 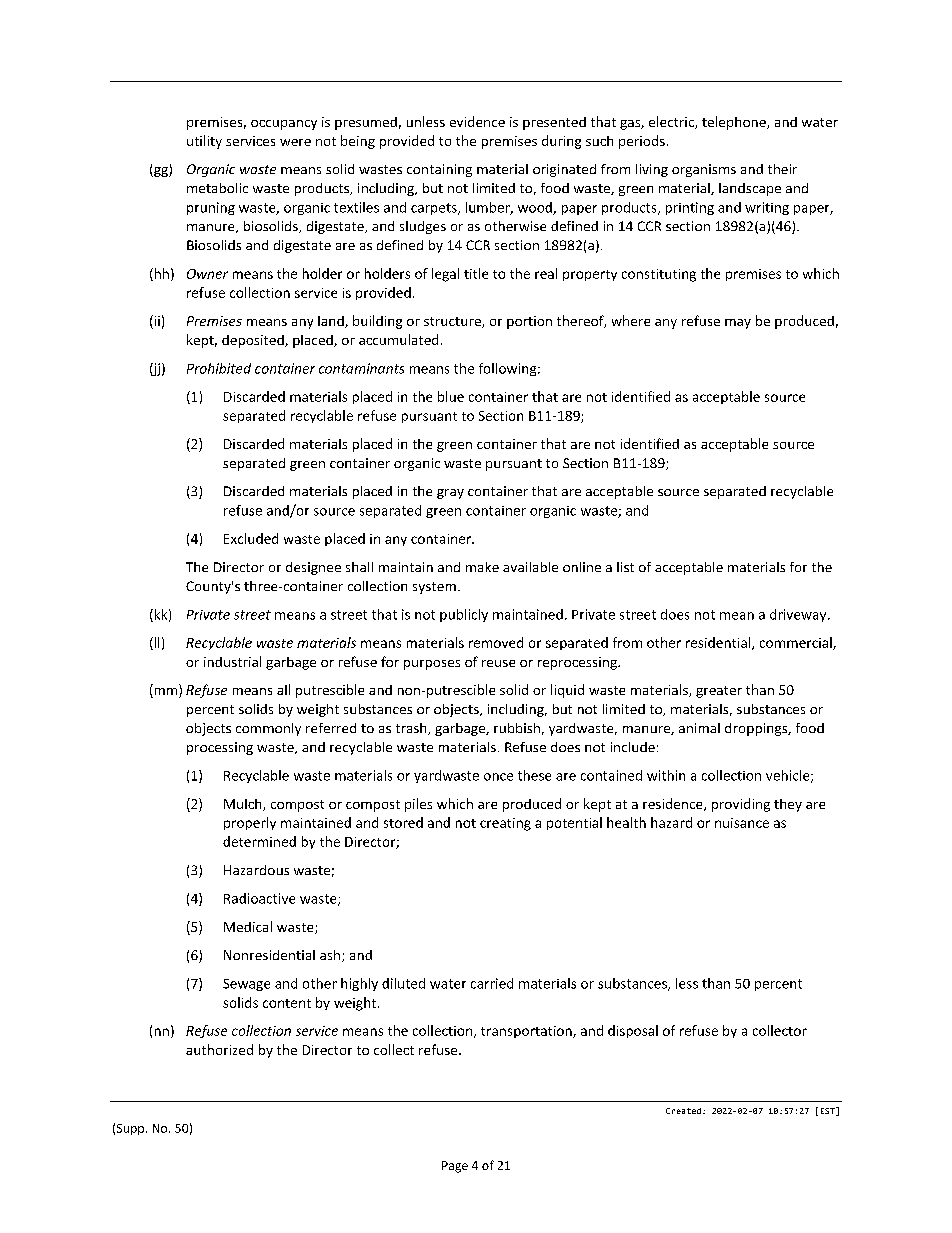 What do you see at coordinates (295, 142) in the page?
I see `were` at bounding box center [295, 142].
